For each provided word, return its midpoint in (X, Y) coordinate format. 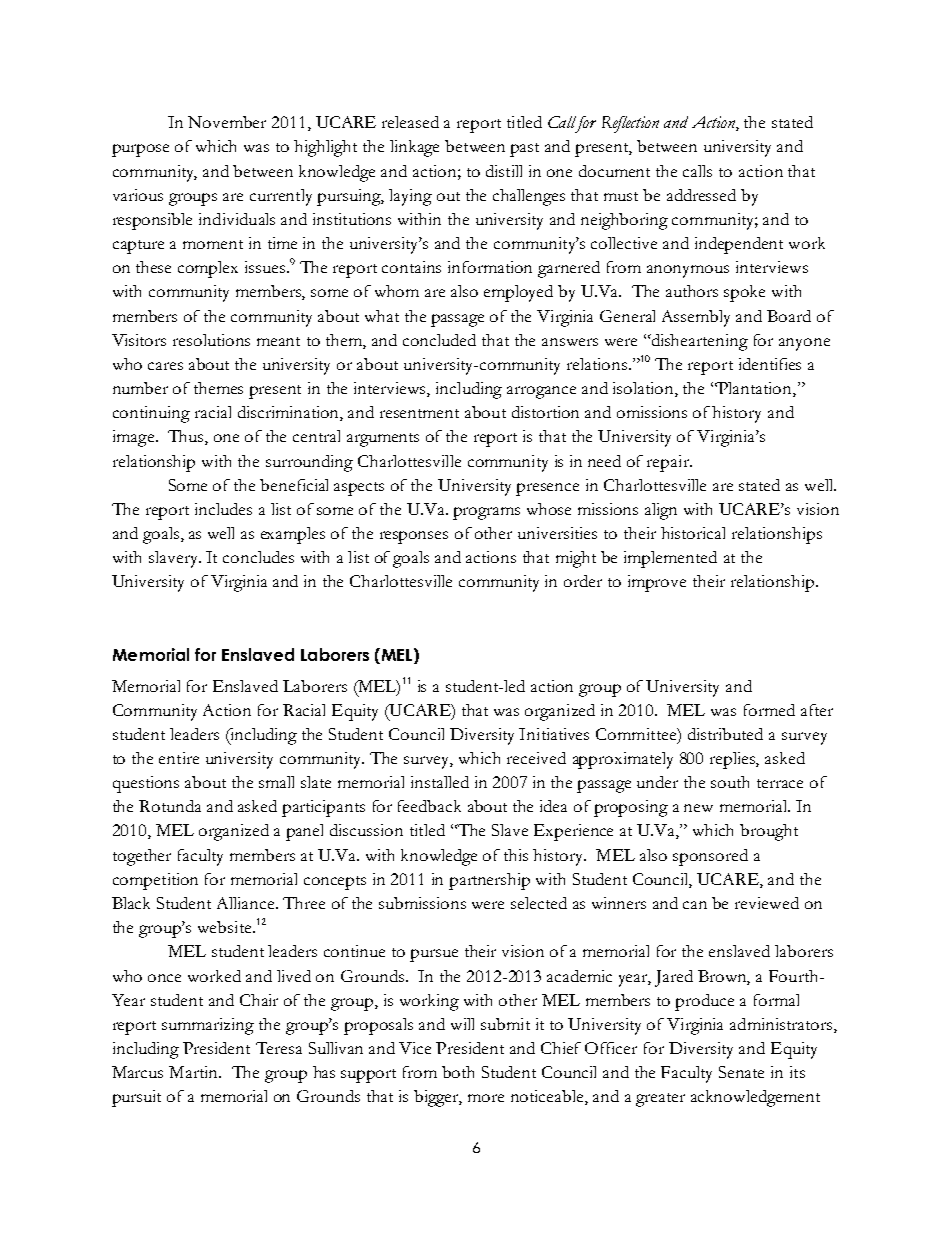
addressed (701, 195)
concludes (258, 557)
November (227, 122)
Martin (194, 1072)
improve (657, 583)
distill (504, 171)
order (583, 581)
